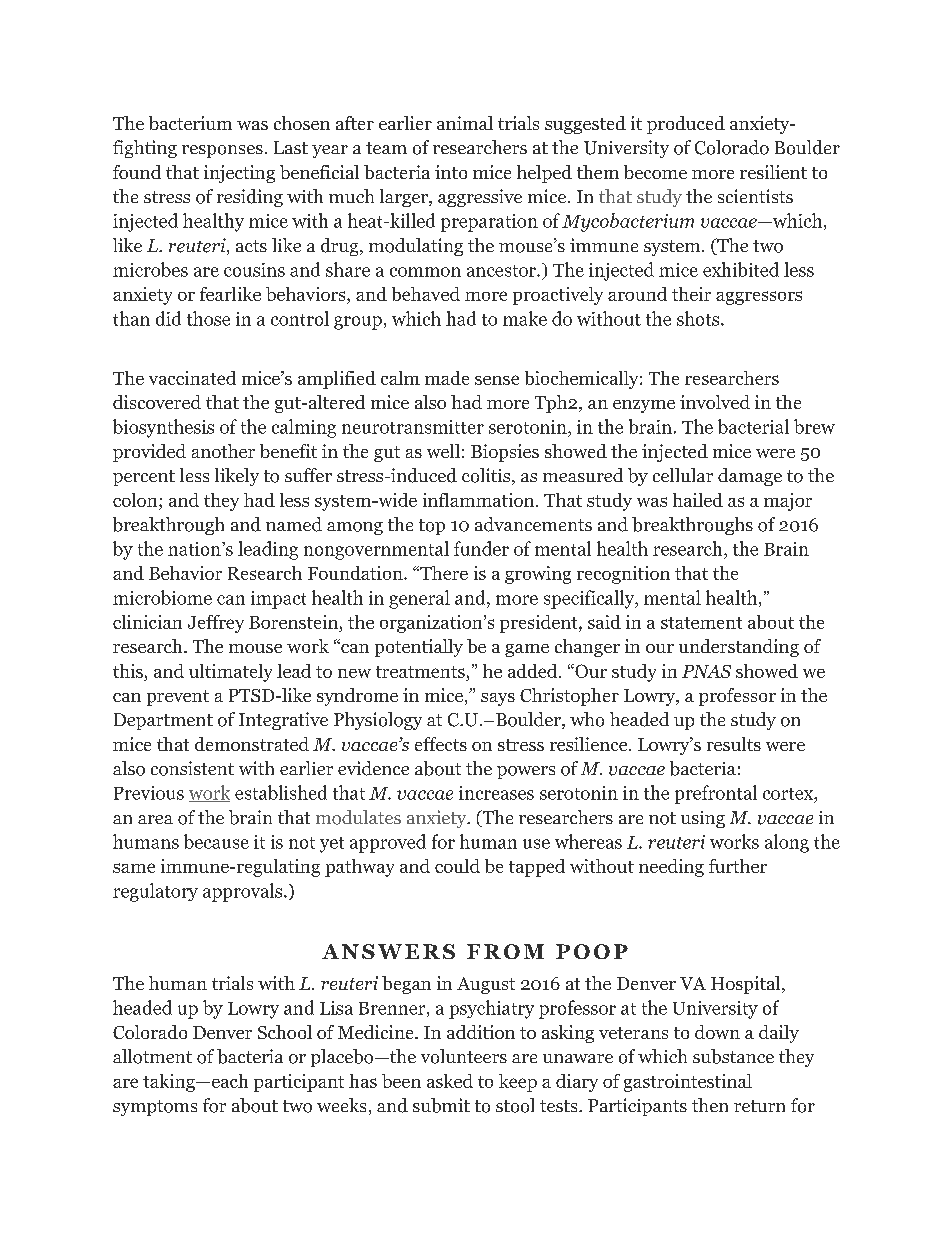 This page has height=1233, width=952. Describe the element at coordinates (701, 623) in the page. I see `statement` at that location.
